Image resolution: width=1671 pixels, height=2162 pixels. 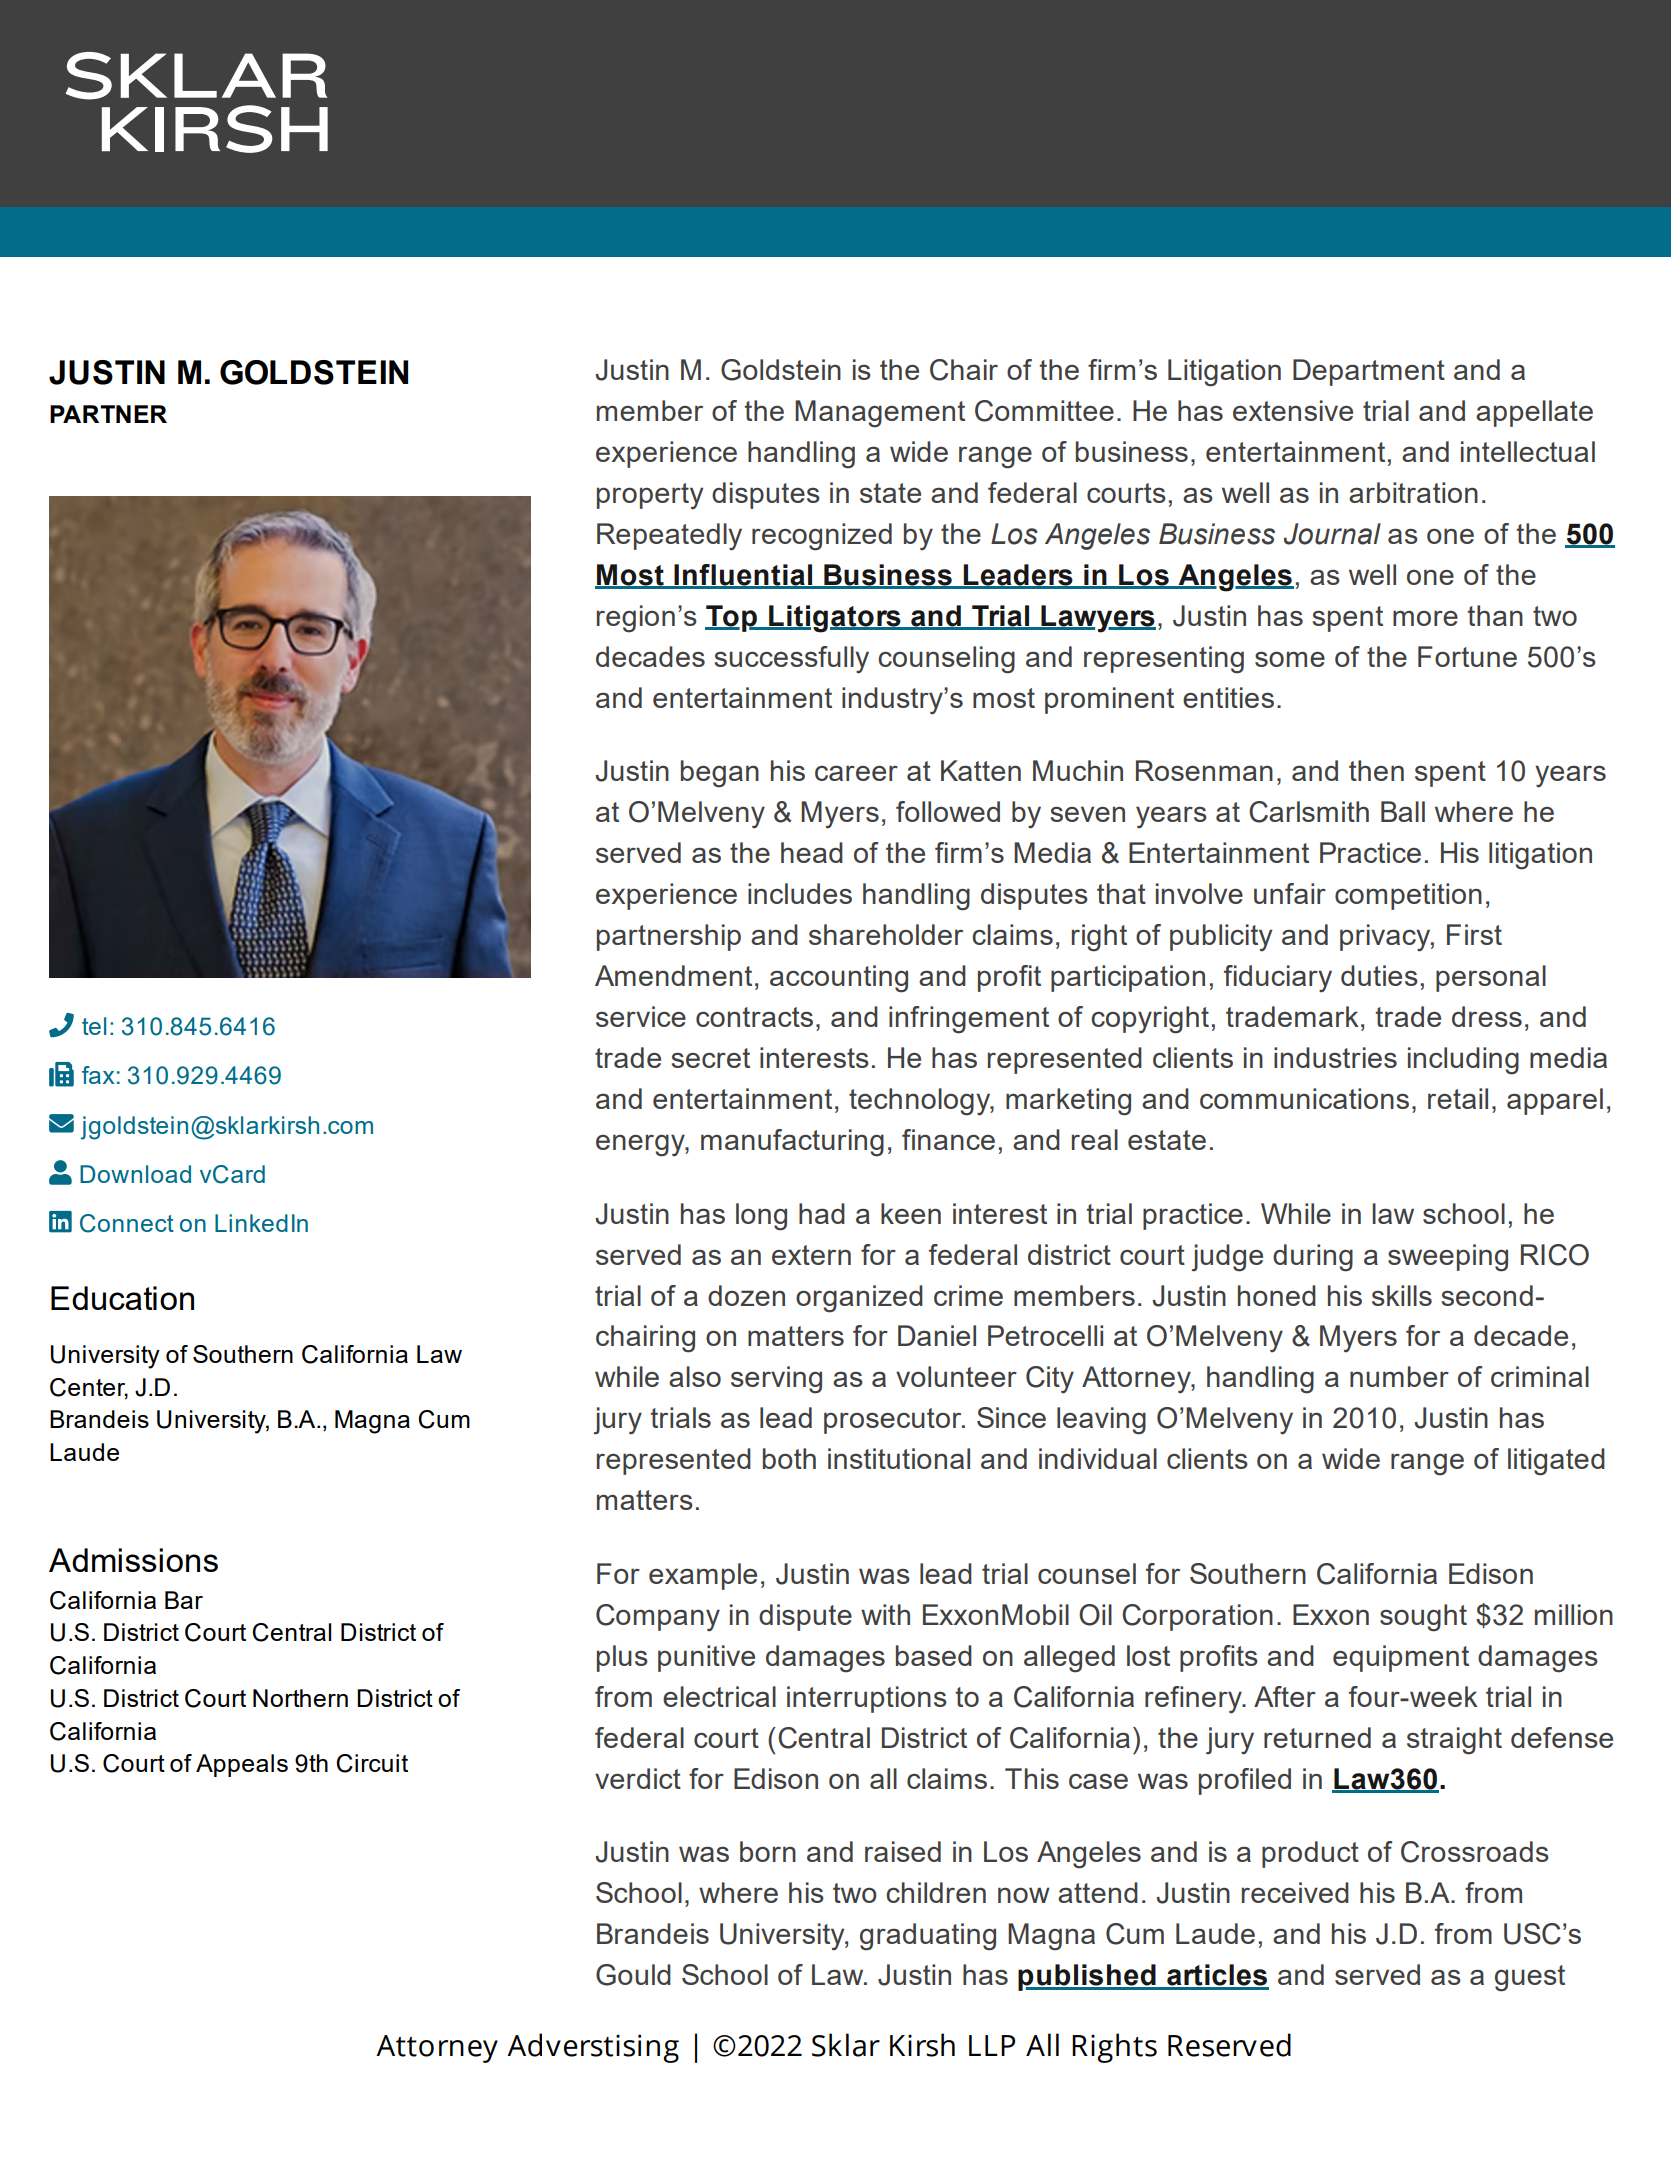 What do you see at coordinates (789, 1458) in the image?
I see `both` at bounding box center [789, 1458].
